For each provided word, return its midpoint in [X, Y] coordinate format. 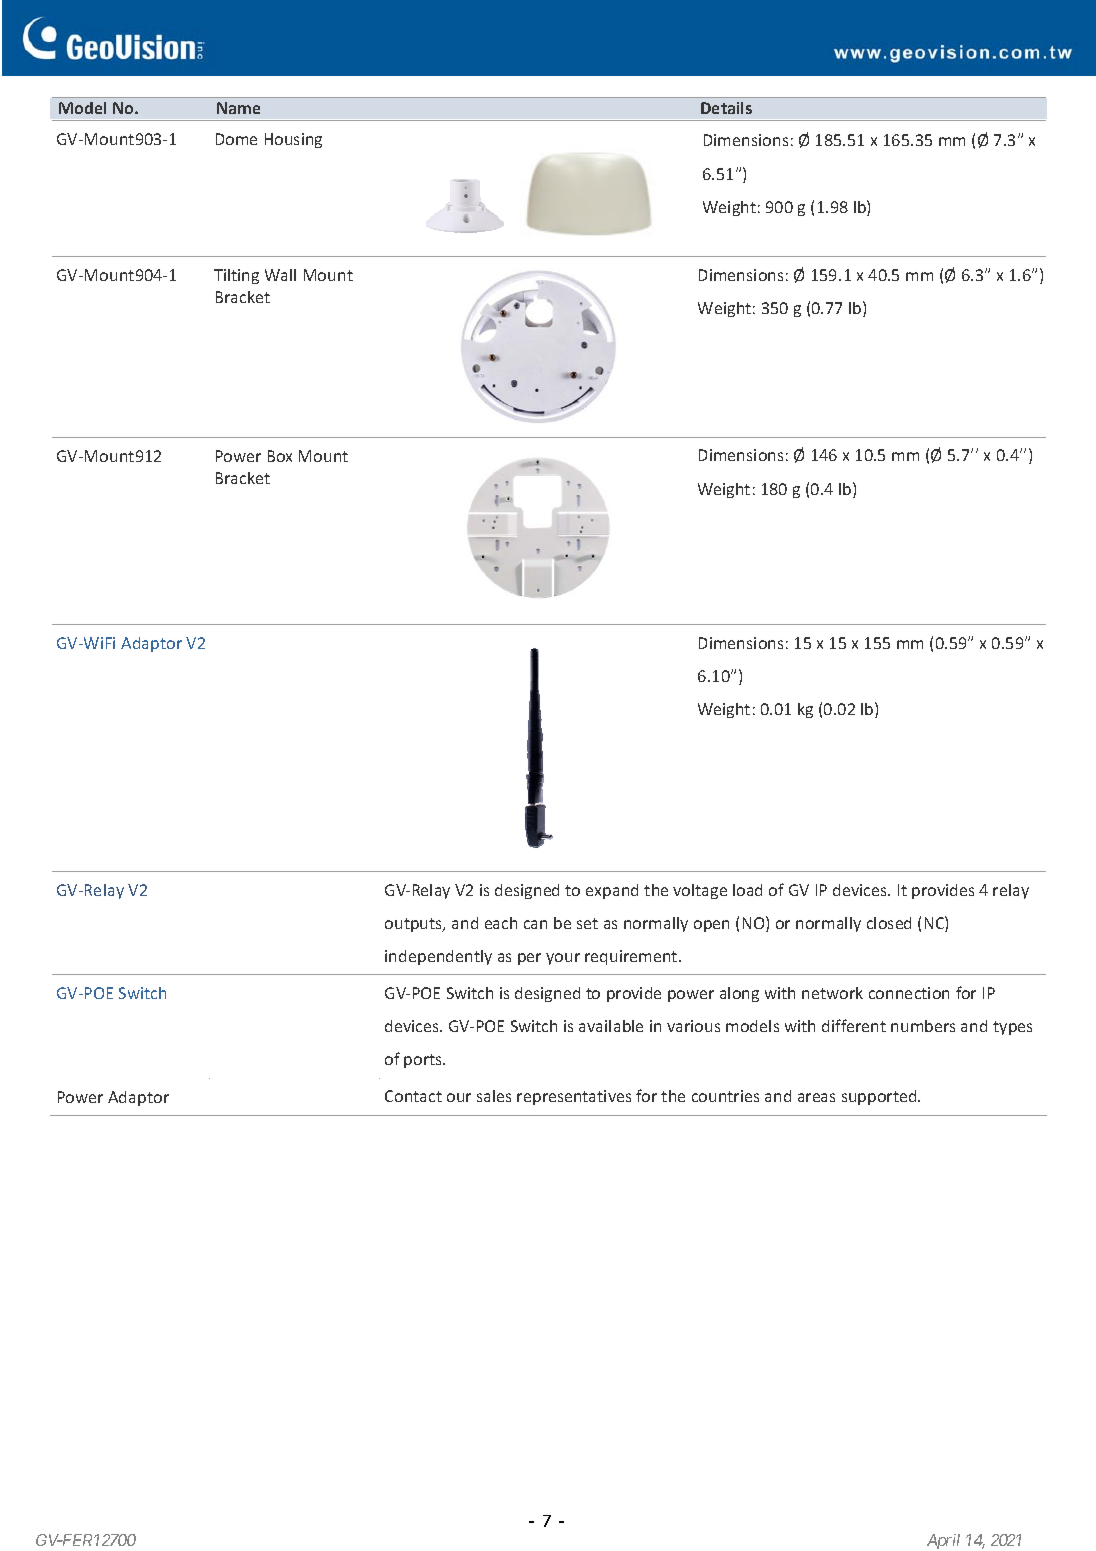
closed [889, 923]
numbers [923, 1026]
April [943, 1541]
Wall [280, 275]
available [611, 1026]
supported [880, 1097]
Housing [293, 140]
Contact [413, 1096]
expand [612, 891]
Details [726, 108]
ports [424, 1061]
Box [280, 456]
